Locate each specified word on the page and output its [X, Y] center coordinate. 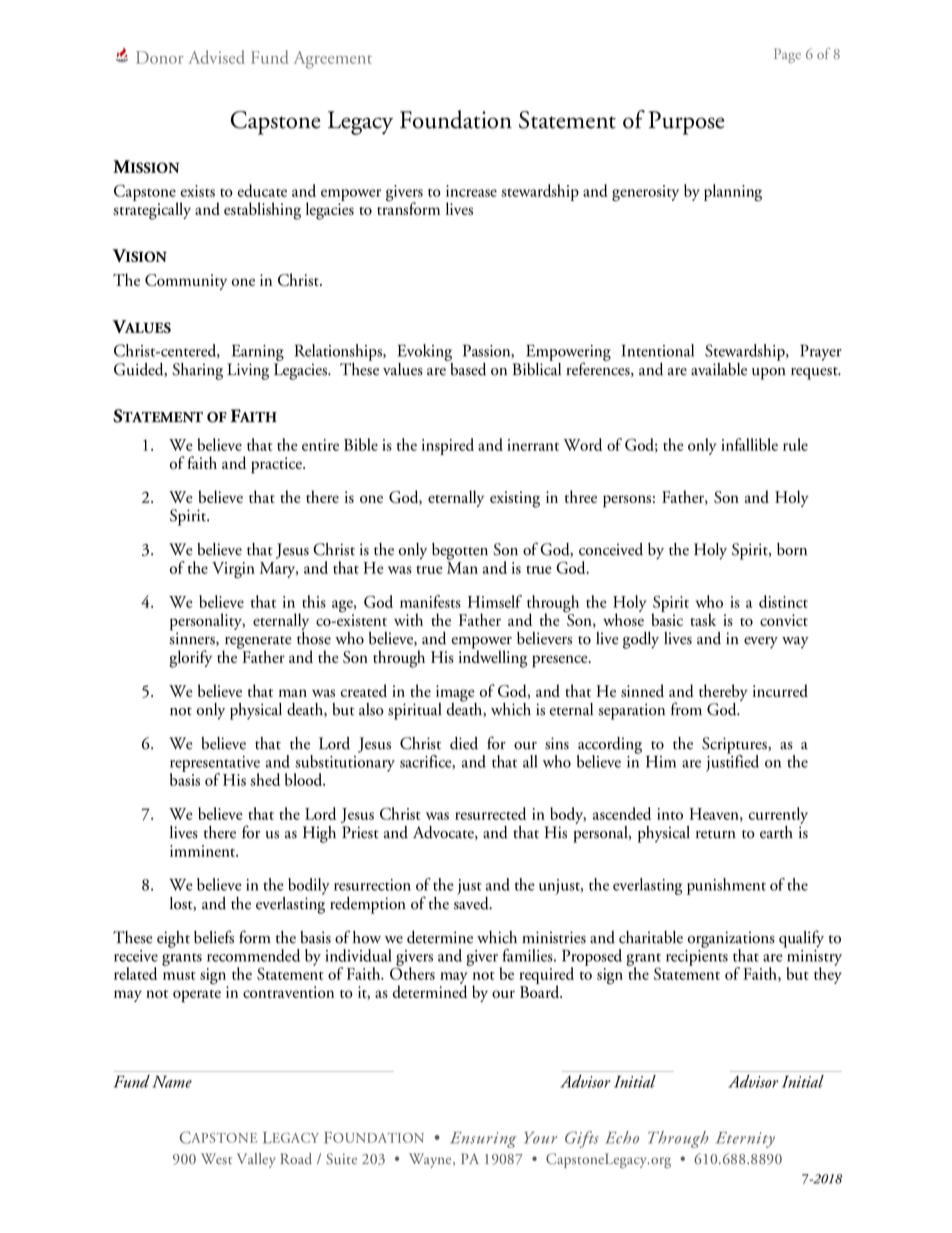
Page [787, 55]
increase [471, 191]
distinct [783, 601]
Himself [495, 601]
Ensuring [483, 1140]
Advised [216, 57]
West [216, 1158]
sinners [193, 638]
